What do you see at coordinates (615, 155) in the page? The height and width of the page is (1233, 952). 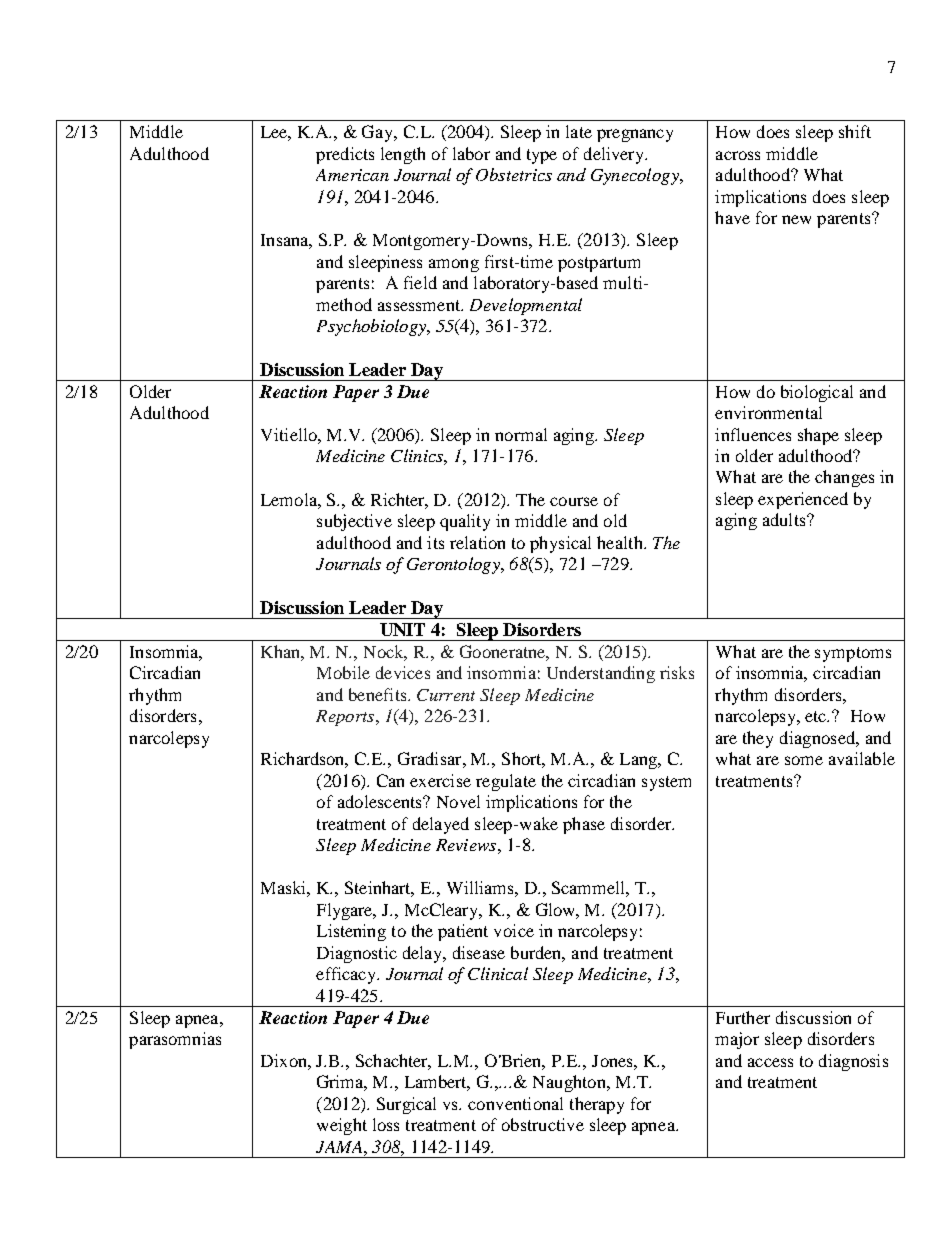 I see `delivery` at bounding box center [615, 155].
